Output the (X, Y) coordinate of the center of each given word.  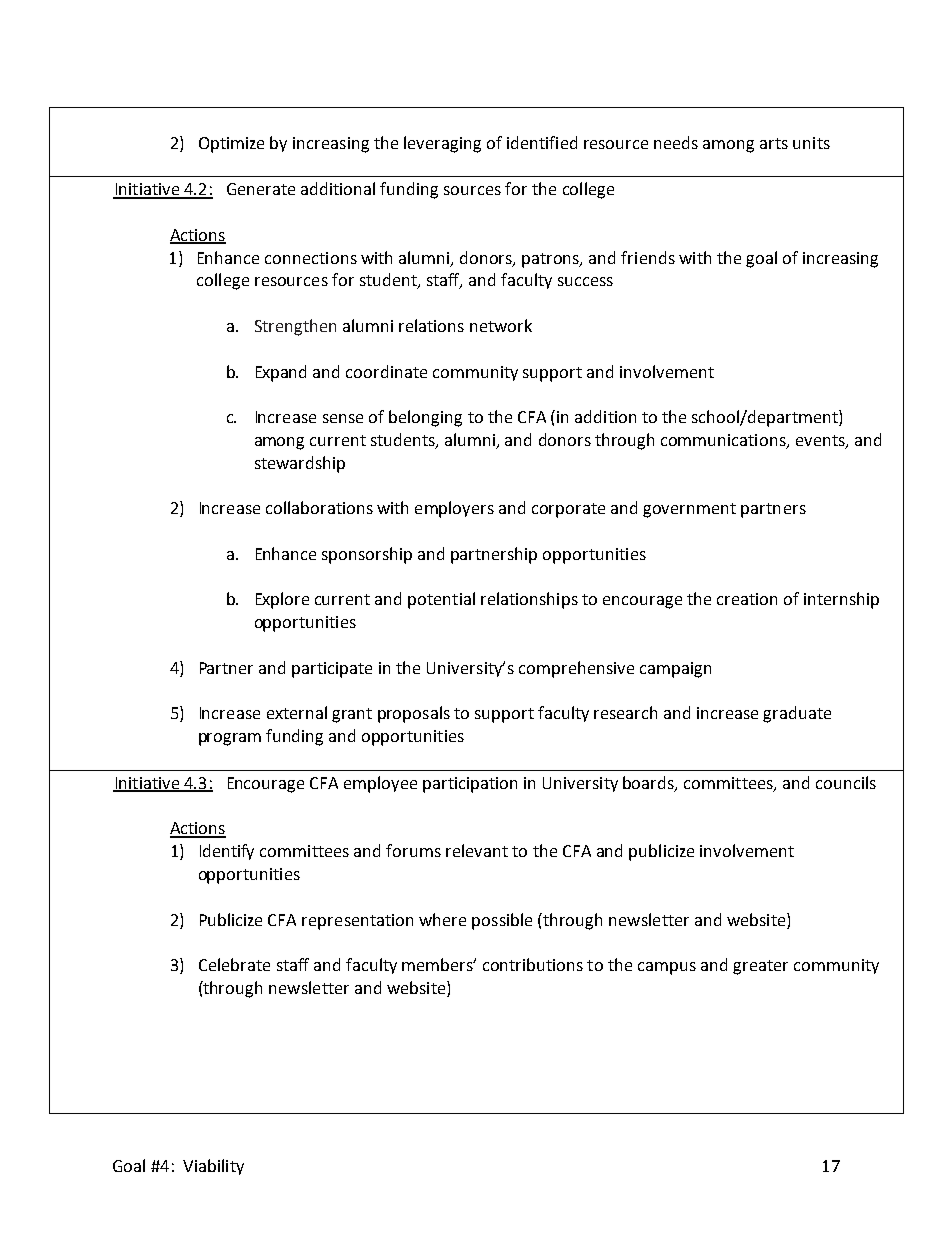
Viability (213, 1167)
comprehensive (576, 669)
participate (332, 670)
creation (747, 599)
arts (774, 143)
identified (542, 142)
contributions (533, 964)
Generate (261, 189)
